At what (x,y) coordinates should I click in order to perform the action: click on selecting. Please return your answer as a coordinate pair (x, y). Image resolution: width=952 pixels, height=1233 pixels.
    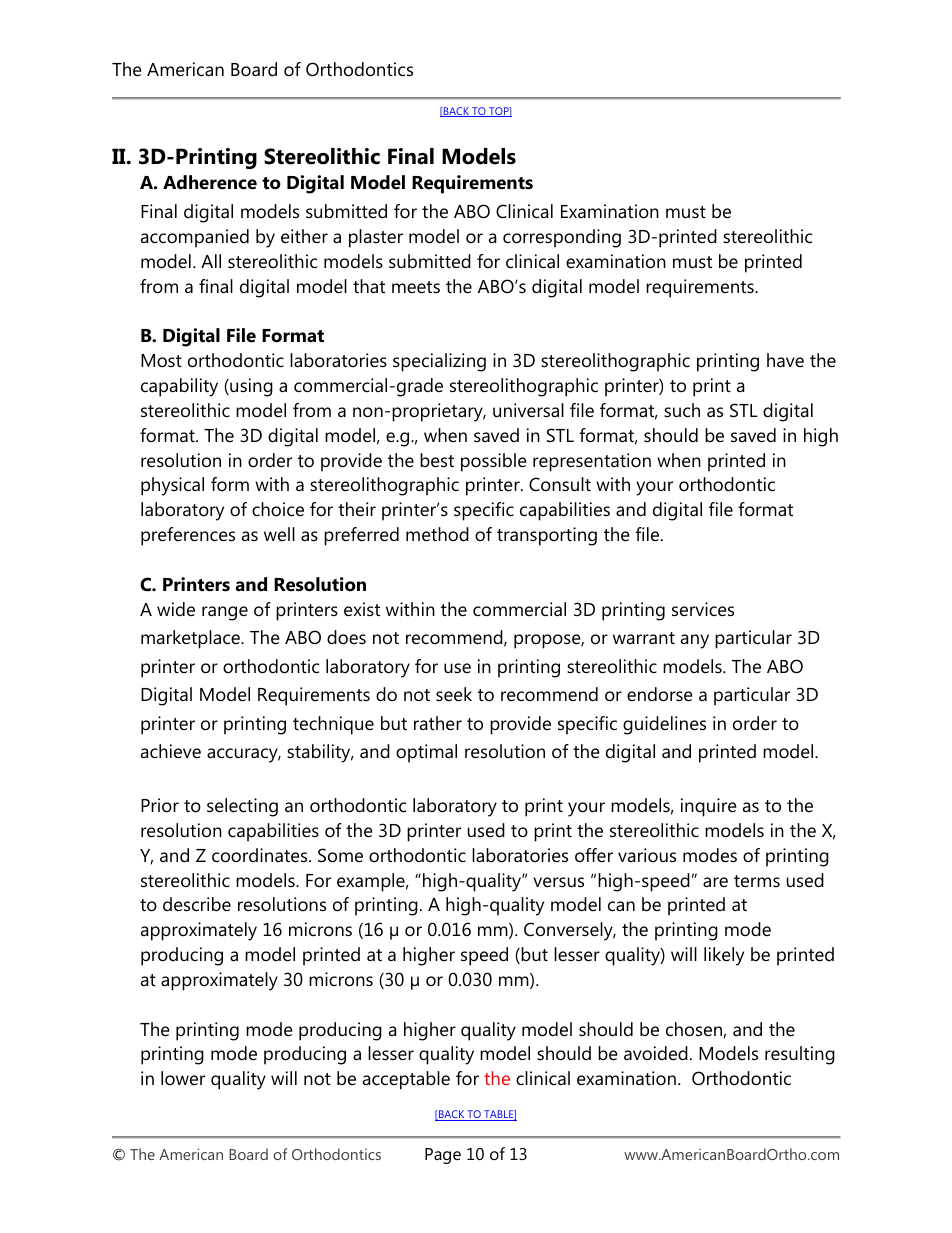
    Looking at the image, I should click on (242, 807).
